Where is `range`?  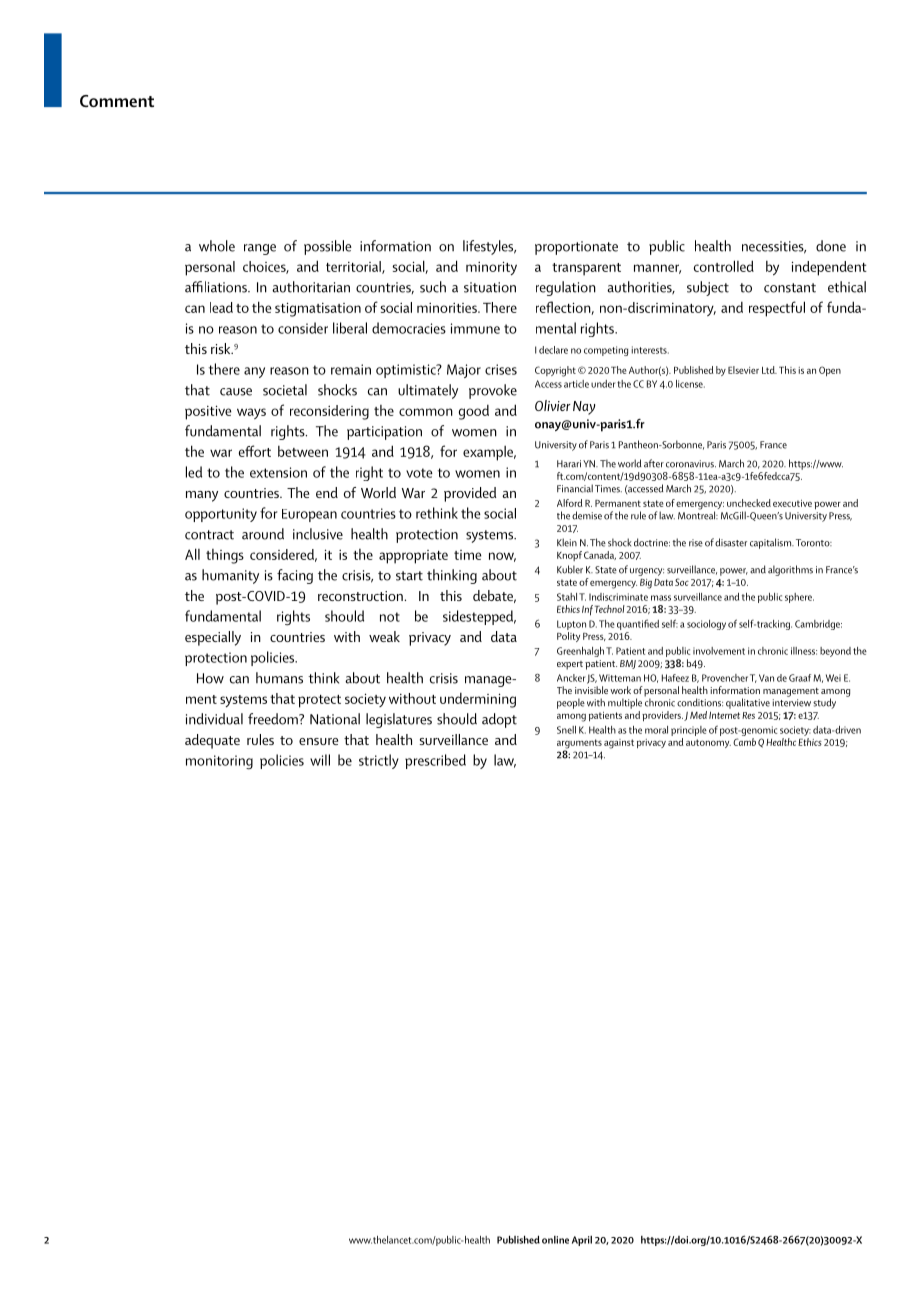
range is located at coordinates (260, 249).
